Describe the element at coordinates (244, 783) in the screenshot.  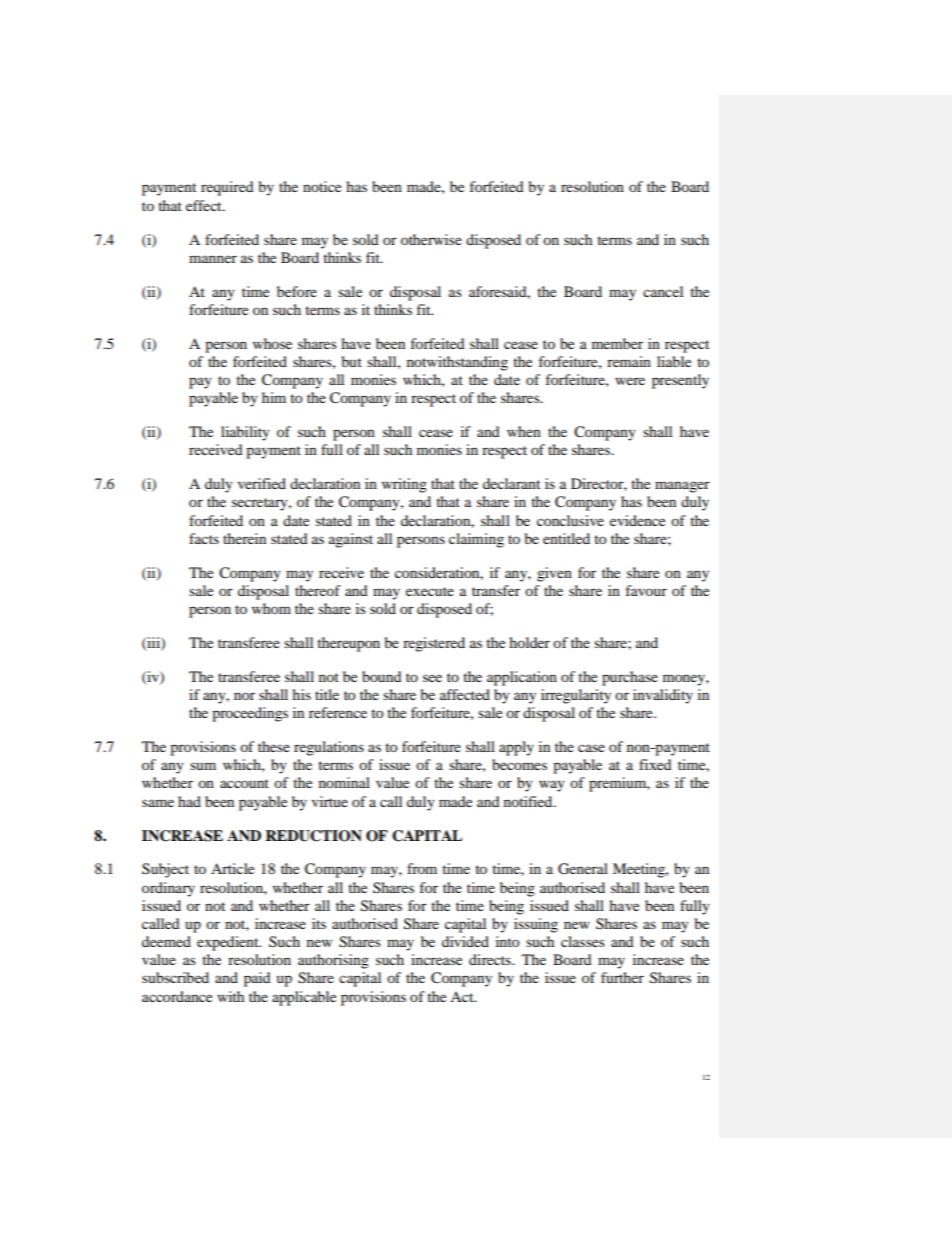
I see `account` at that location.
